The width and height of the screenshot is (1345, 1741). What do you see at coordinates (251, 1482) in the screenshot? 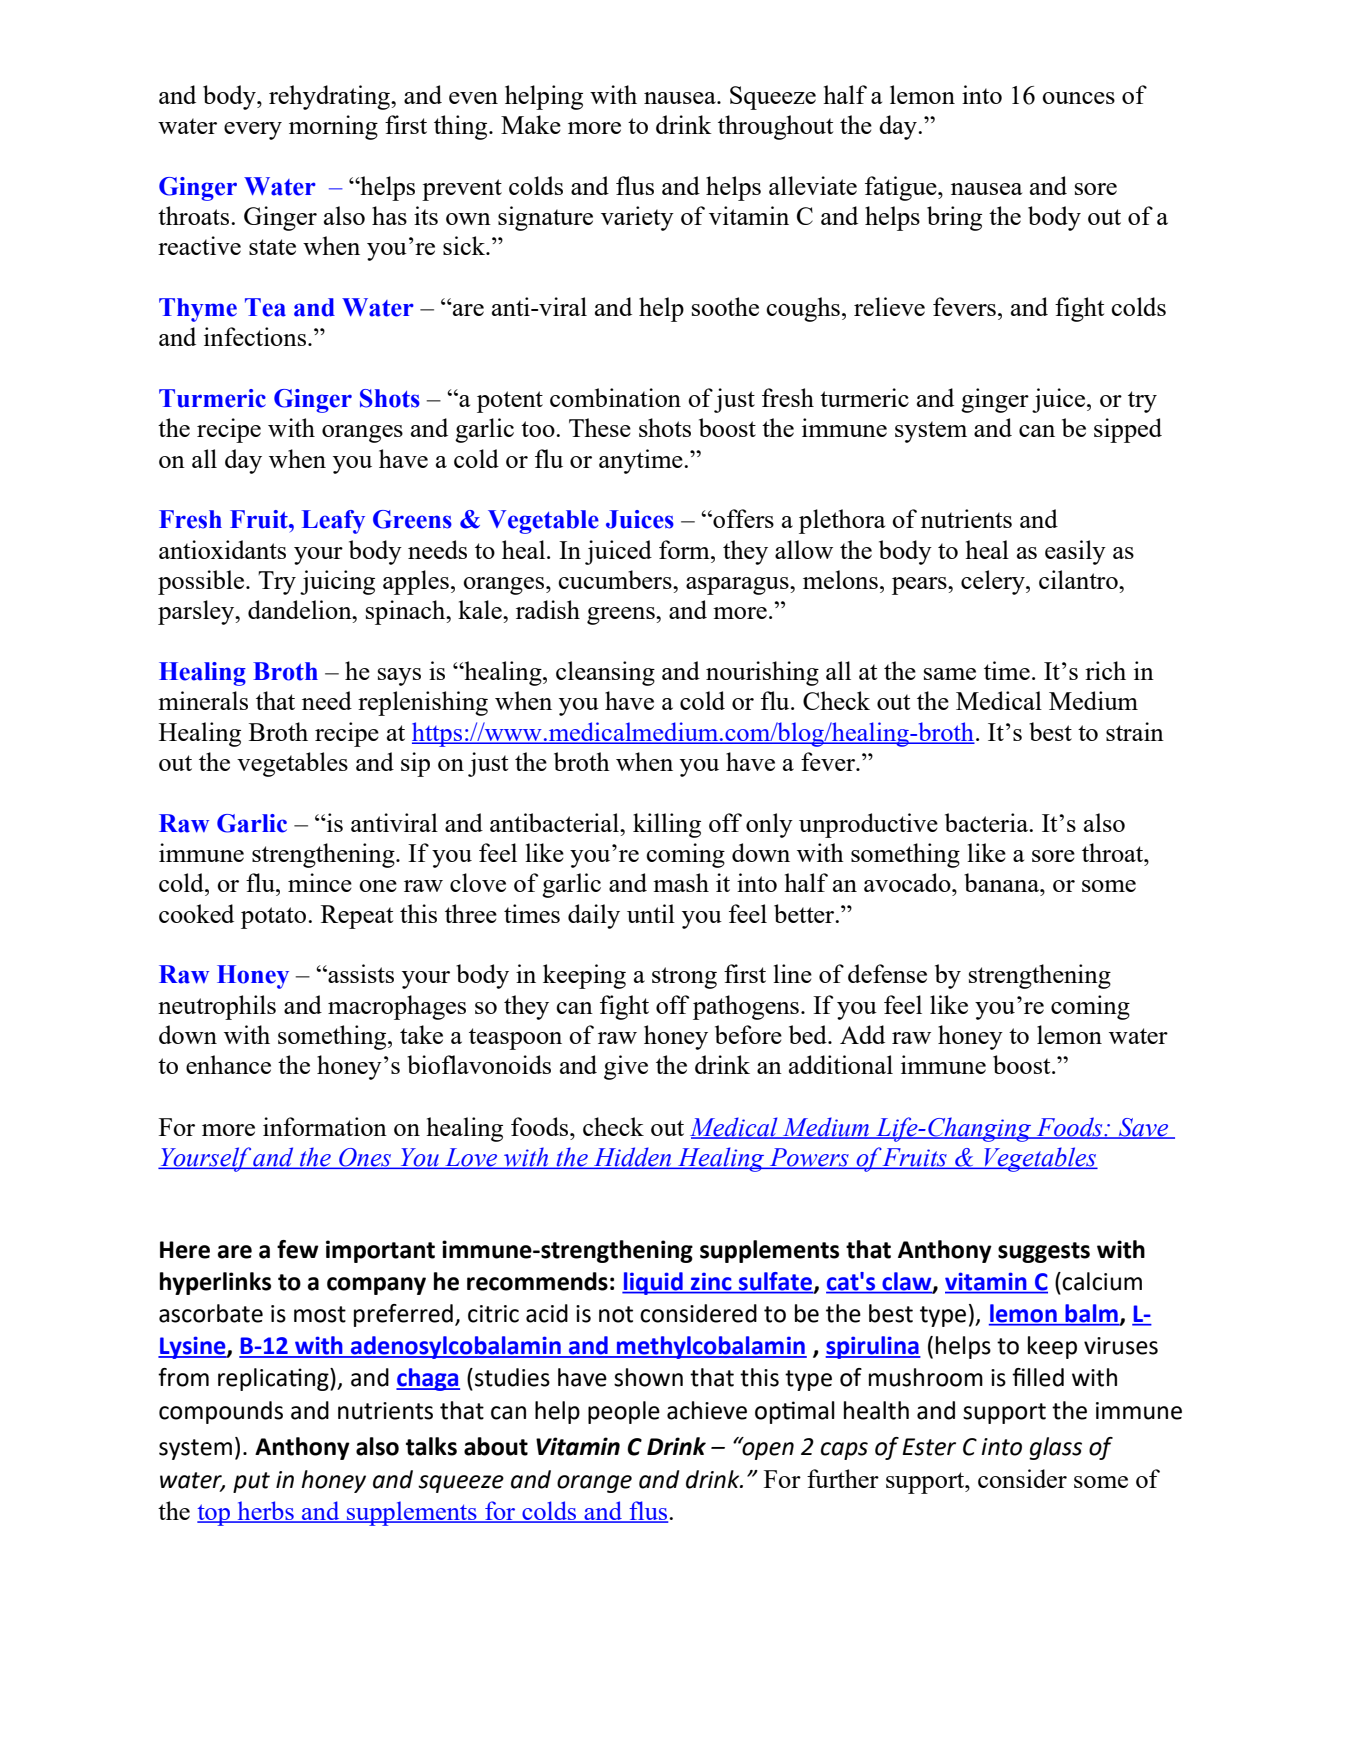
I see `put` at bounding box center [251, 1482].
